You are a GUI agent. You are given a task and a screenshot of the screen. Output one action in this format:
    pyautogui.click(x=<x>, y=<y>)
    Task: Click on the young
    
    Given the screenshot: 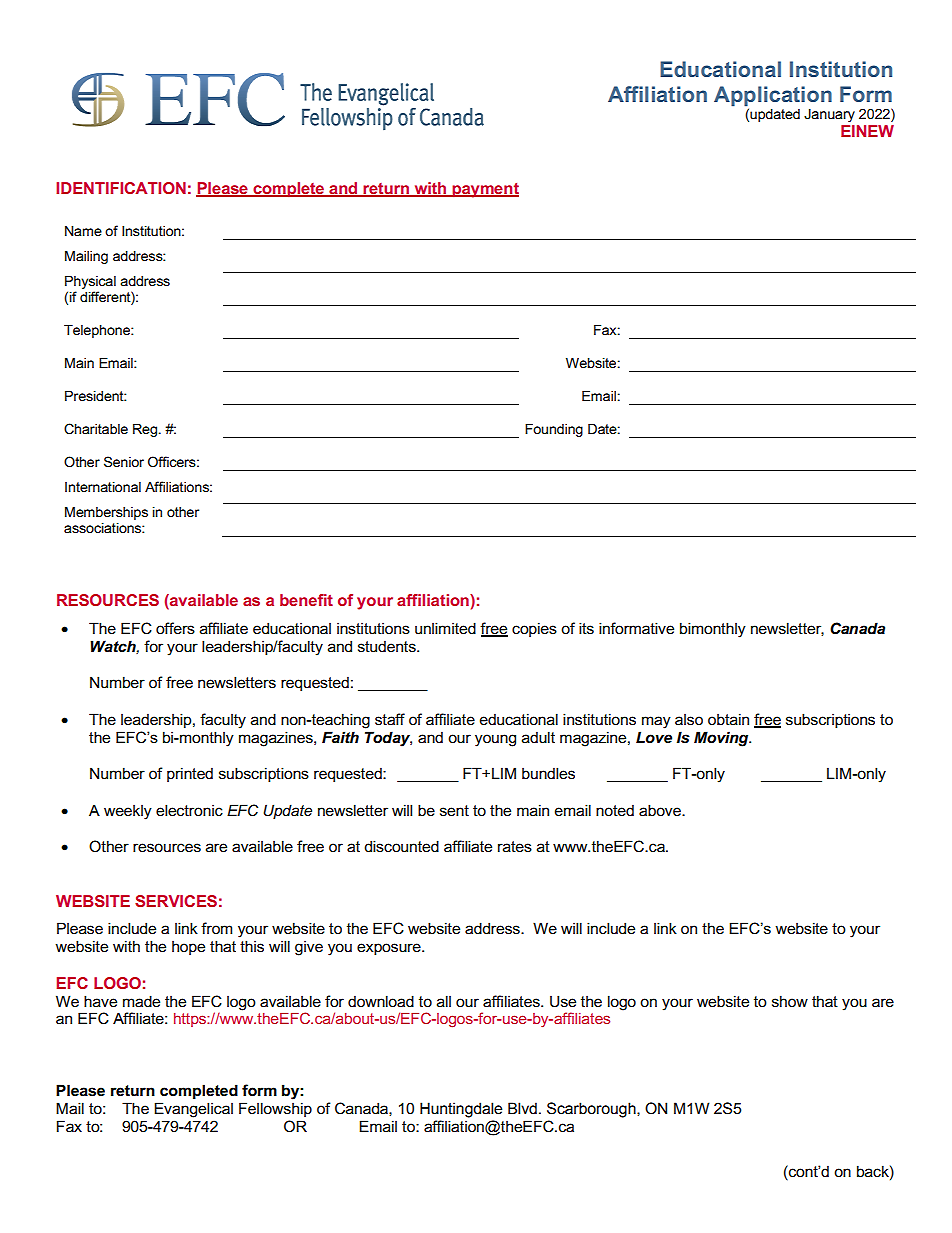 What is the action you would take?
    pyautogui.click(x=495, y=740)
